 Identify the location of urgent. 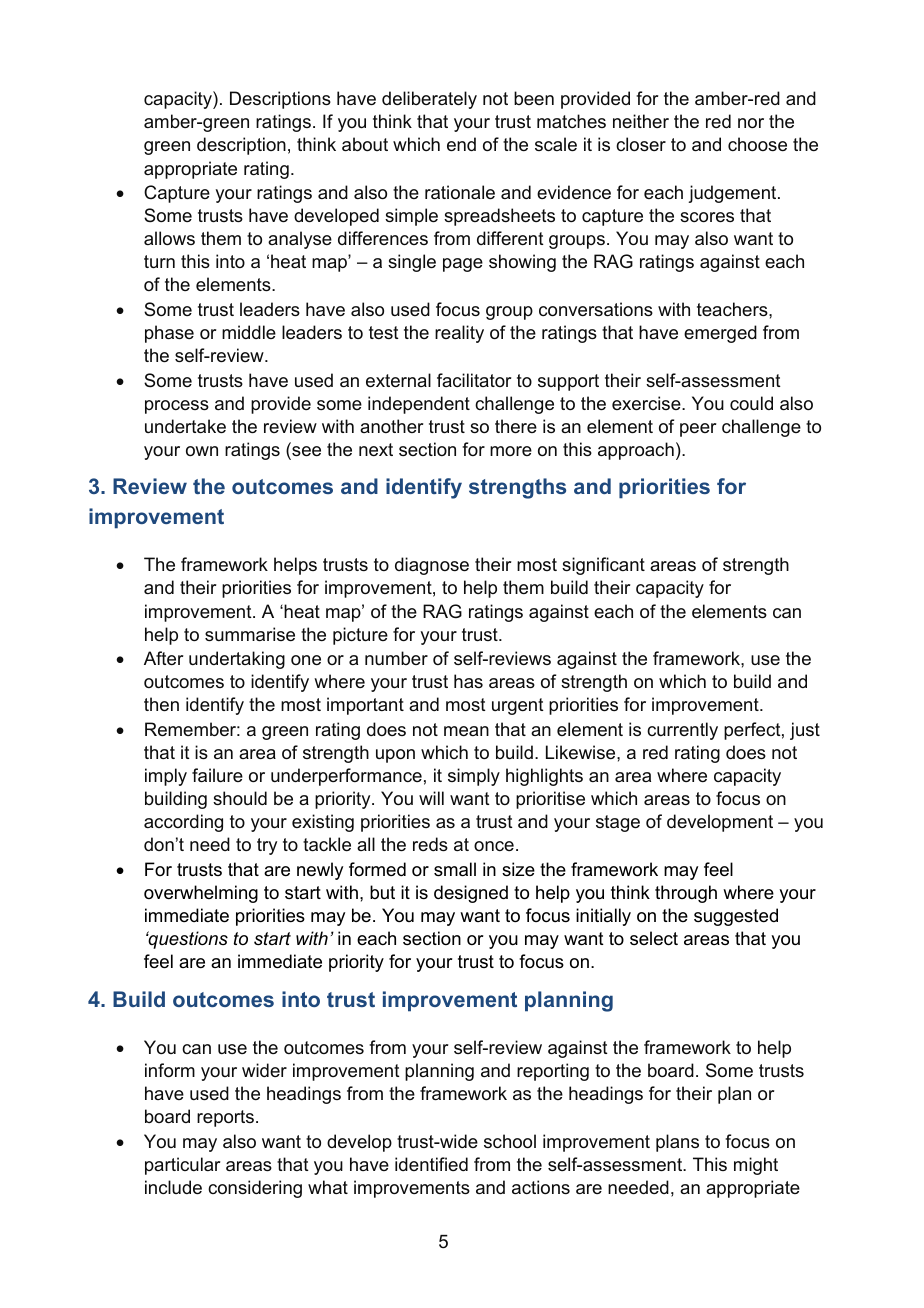
(518, 706).
